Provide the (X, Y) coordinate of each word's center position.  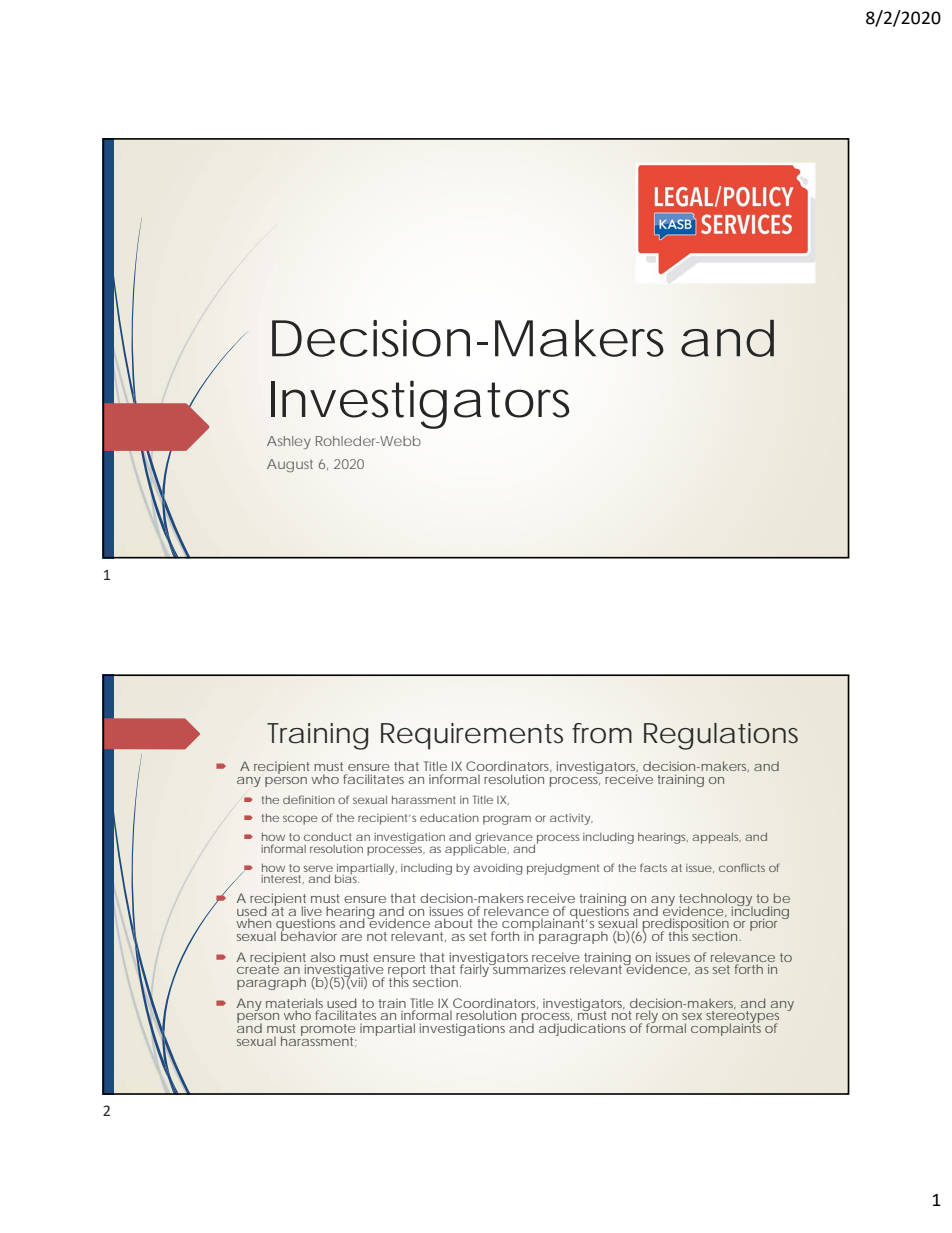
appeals (716, 838)
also (322, 957)
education (449, 818)
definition (309, 799)
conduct (328, 837)
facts (653, 867)
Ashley (288, 442)
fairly (476, 970)
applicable (477, 849)
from (602, 733)
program (507, 820)
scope (300, 820)
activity (571, 819)
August (290, 465)
